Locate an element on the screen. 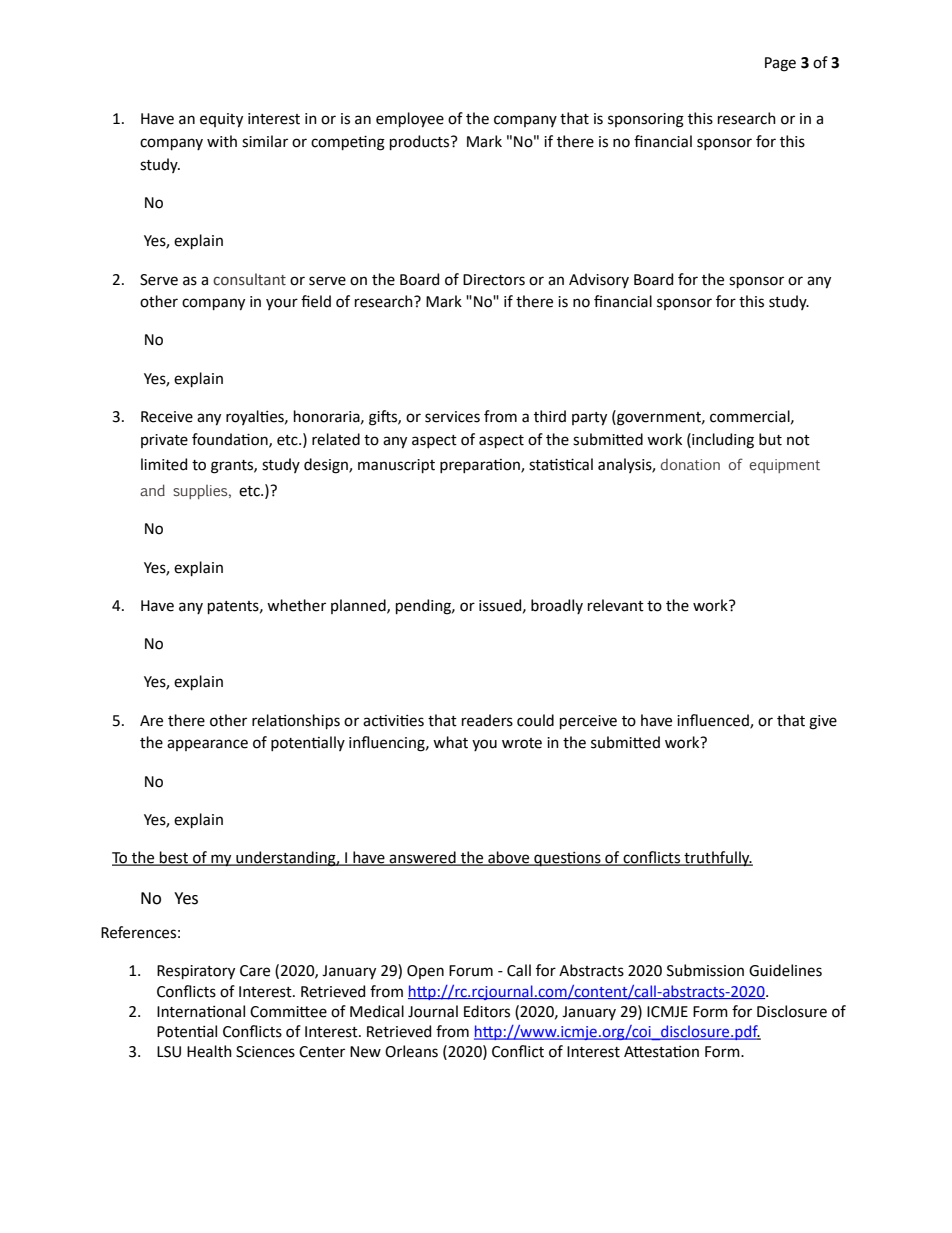  Sciences is located at coordinates (265, 1052).
